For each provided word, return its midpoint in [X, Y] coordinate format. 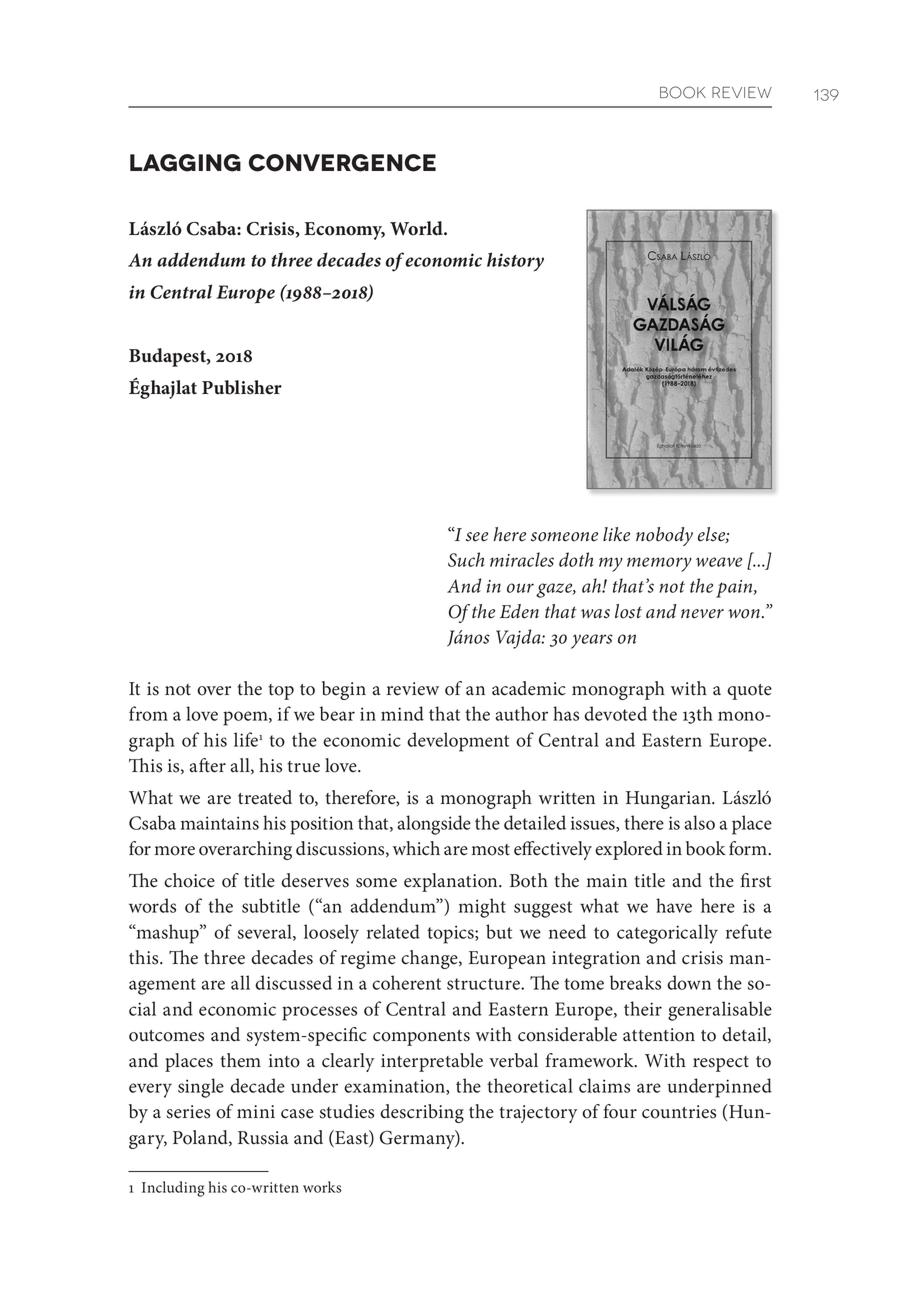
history [515, 262]
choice [189, 880]
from [148, 713]
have [674, 905]
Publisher [242, 387]
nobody [664, 536]
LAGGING [185, 163]
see [477, 537]
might [482, 908]
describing [422, 1113]
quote [749, 692]
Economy [344, 231]
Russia [263, 1138]
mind [402, 713]
